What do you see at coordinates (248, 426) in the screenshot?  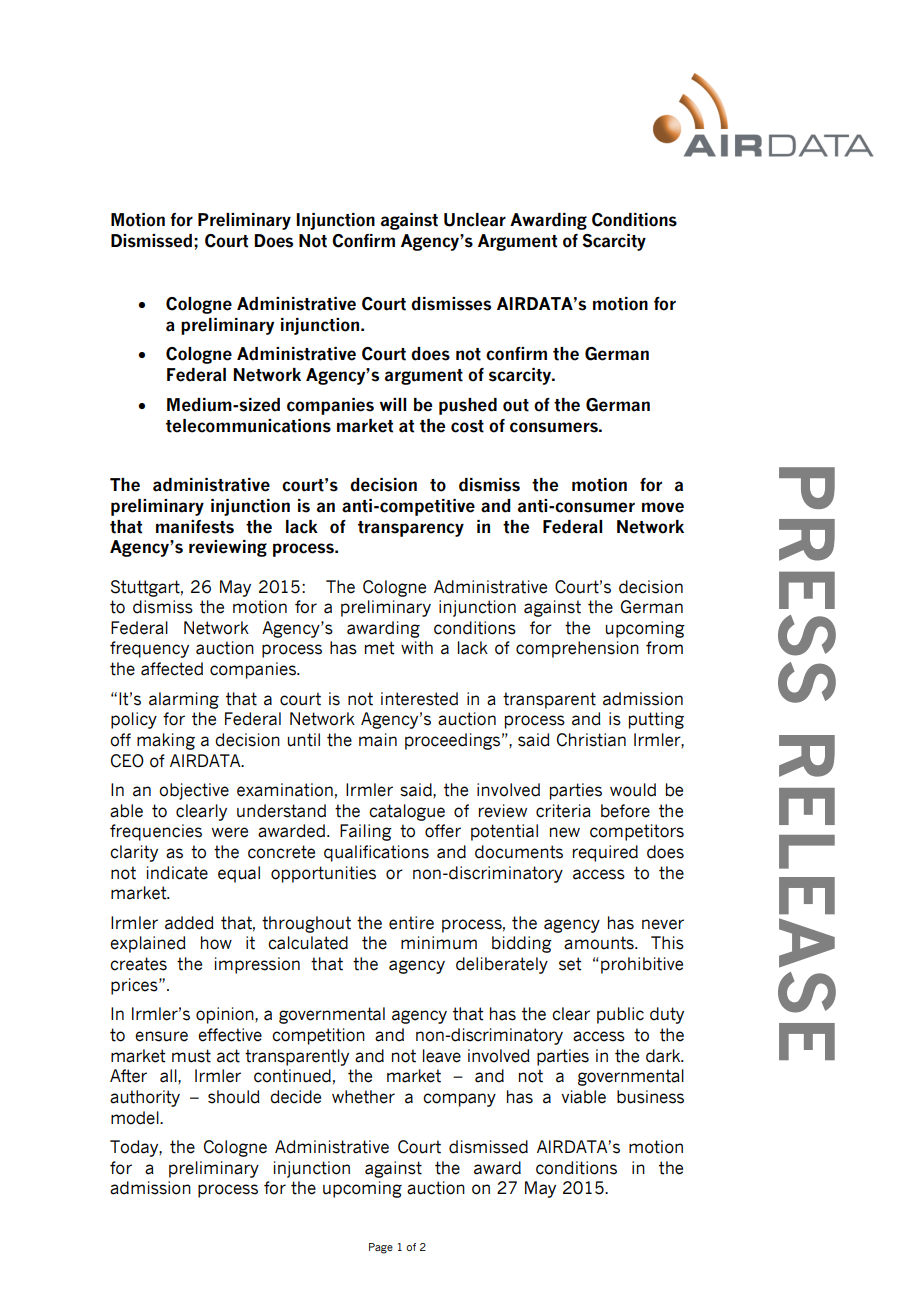 I see `telecommunications` at bounding box center [248, 426].
